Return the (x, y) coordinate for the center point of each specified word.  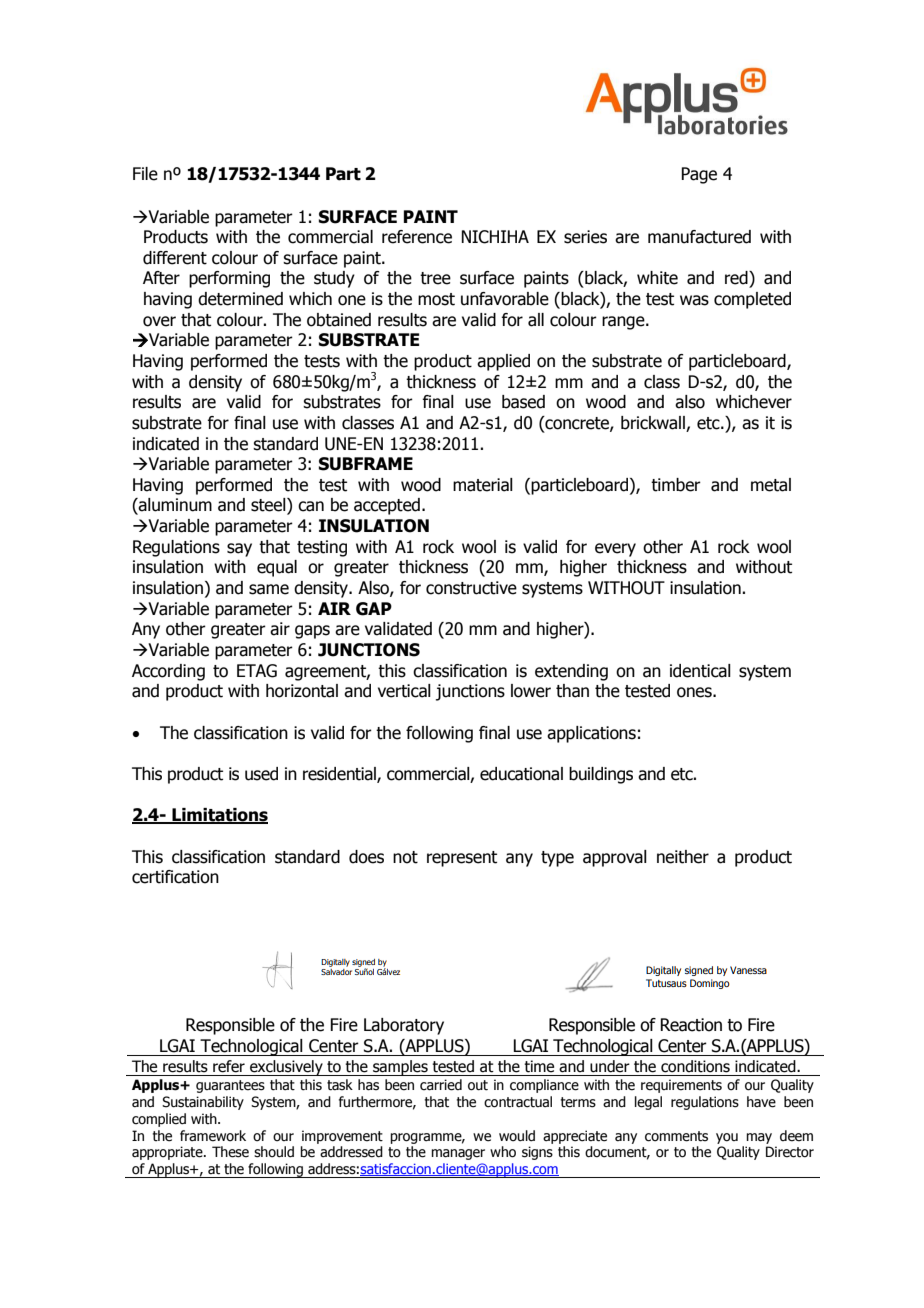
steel (269, 506)
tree (435, 278)
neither (683, 857)
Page (699, 175)
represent (462, 859)
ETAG (257, 671)
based (523, 402)
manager (458, 1154)
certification (175, 877)
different (175, 258)
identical (700, 671)
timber (676, 485)
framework (213, 1136)
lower (531, 691)
